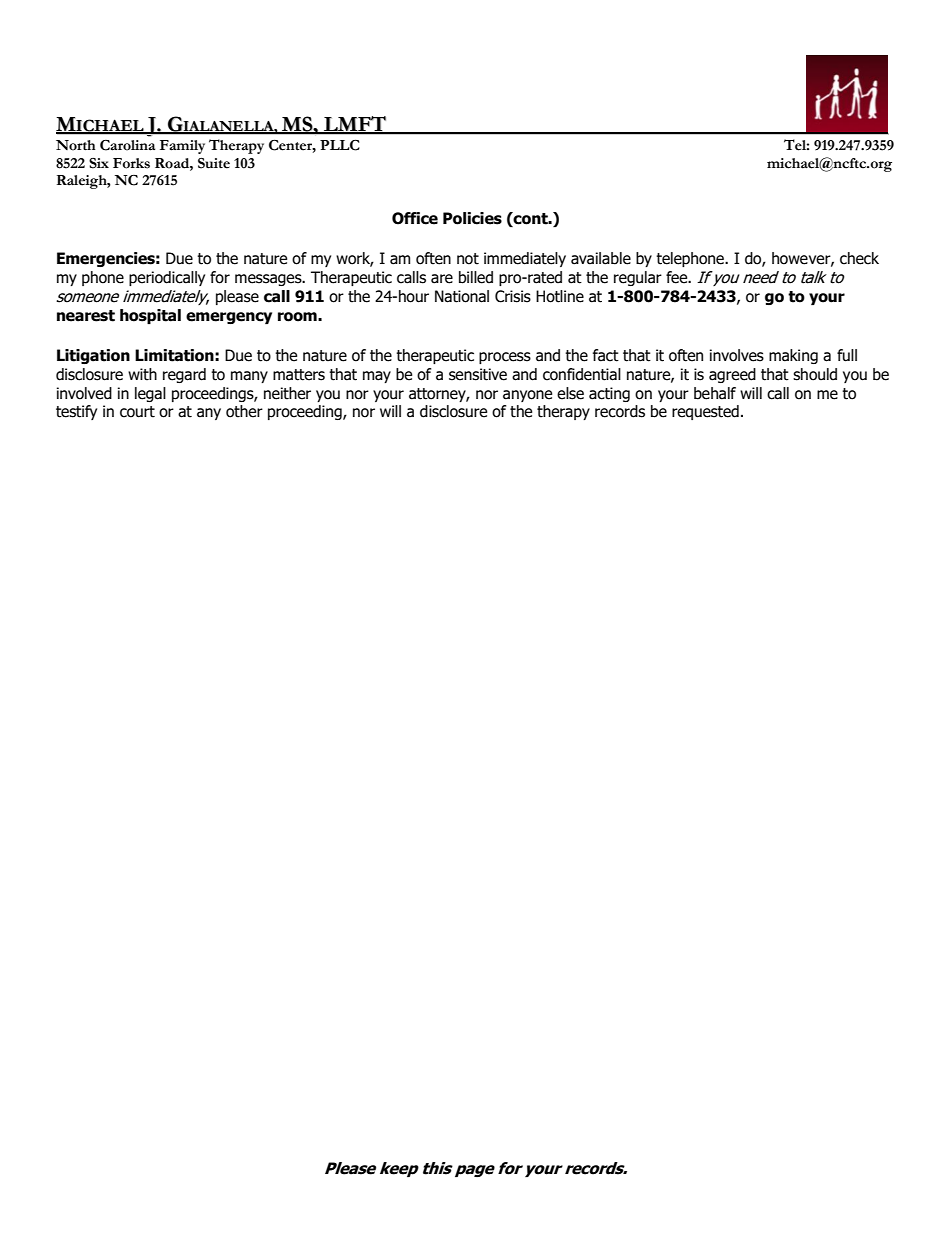  I want to click on billed, so click(476, 277).
